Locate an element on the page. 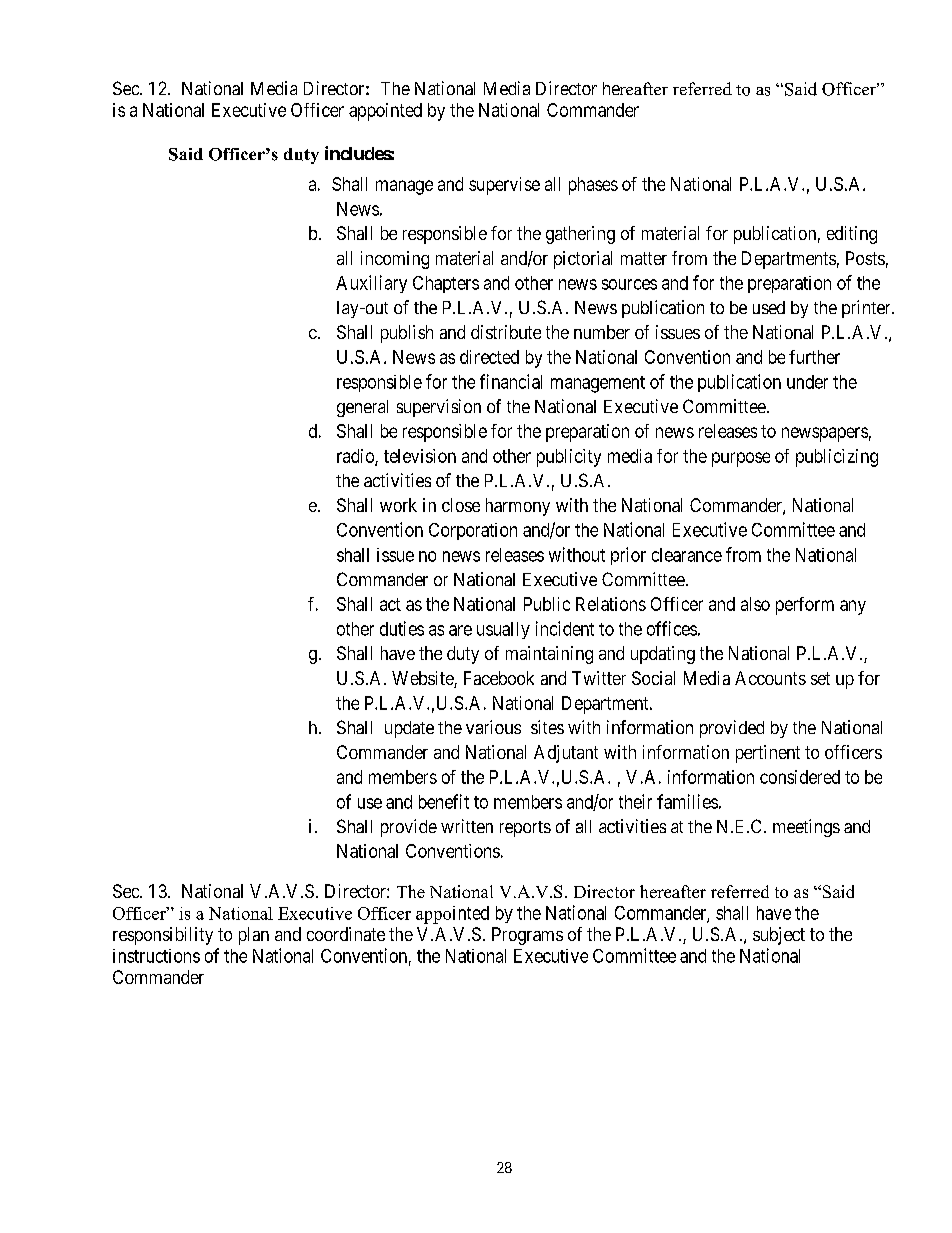 The image size is (952, 1233). Facebook is located at coordinates (499, 678).
